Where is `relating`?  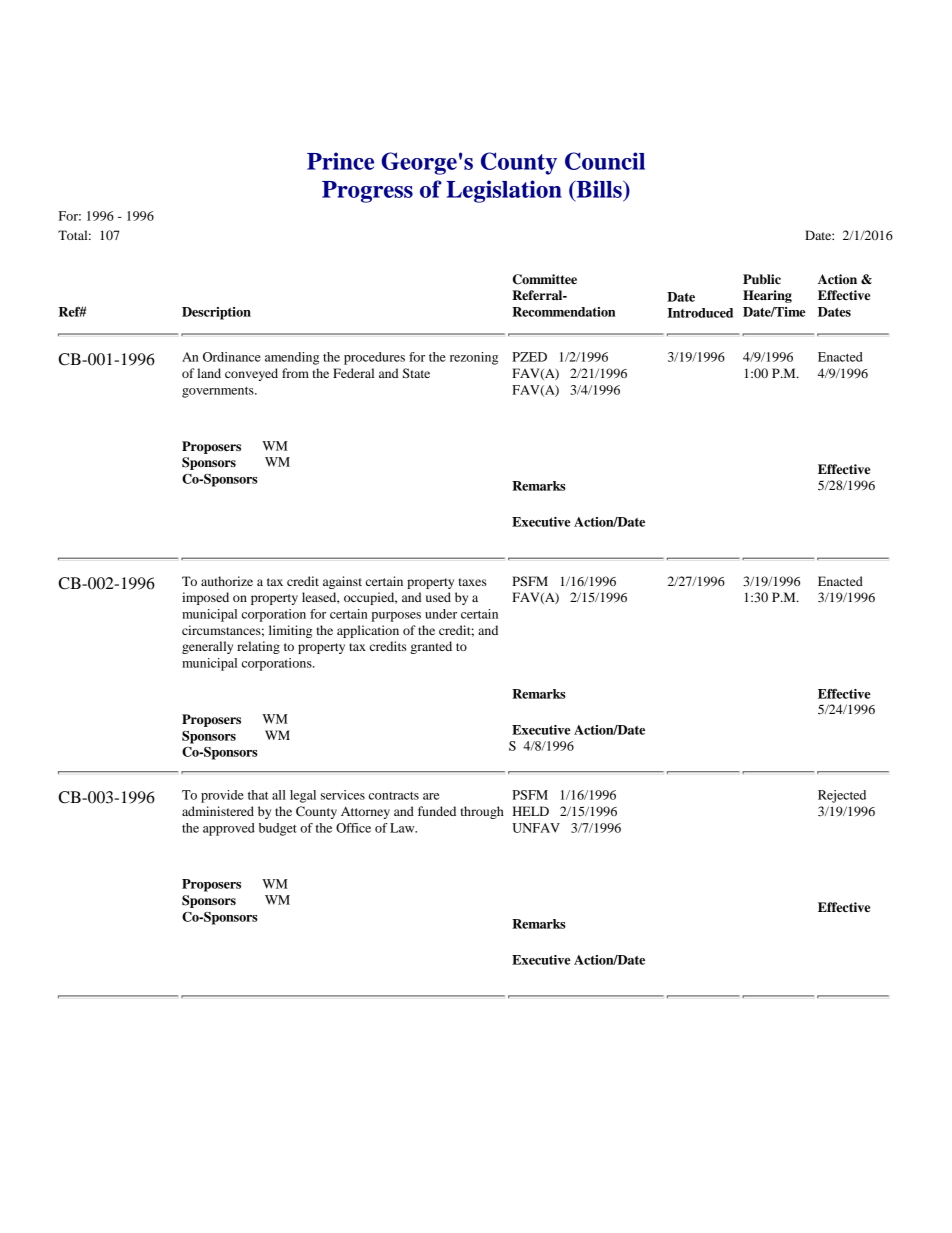 relating is located at coordinates (258, 647).
